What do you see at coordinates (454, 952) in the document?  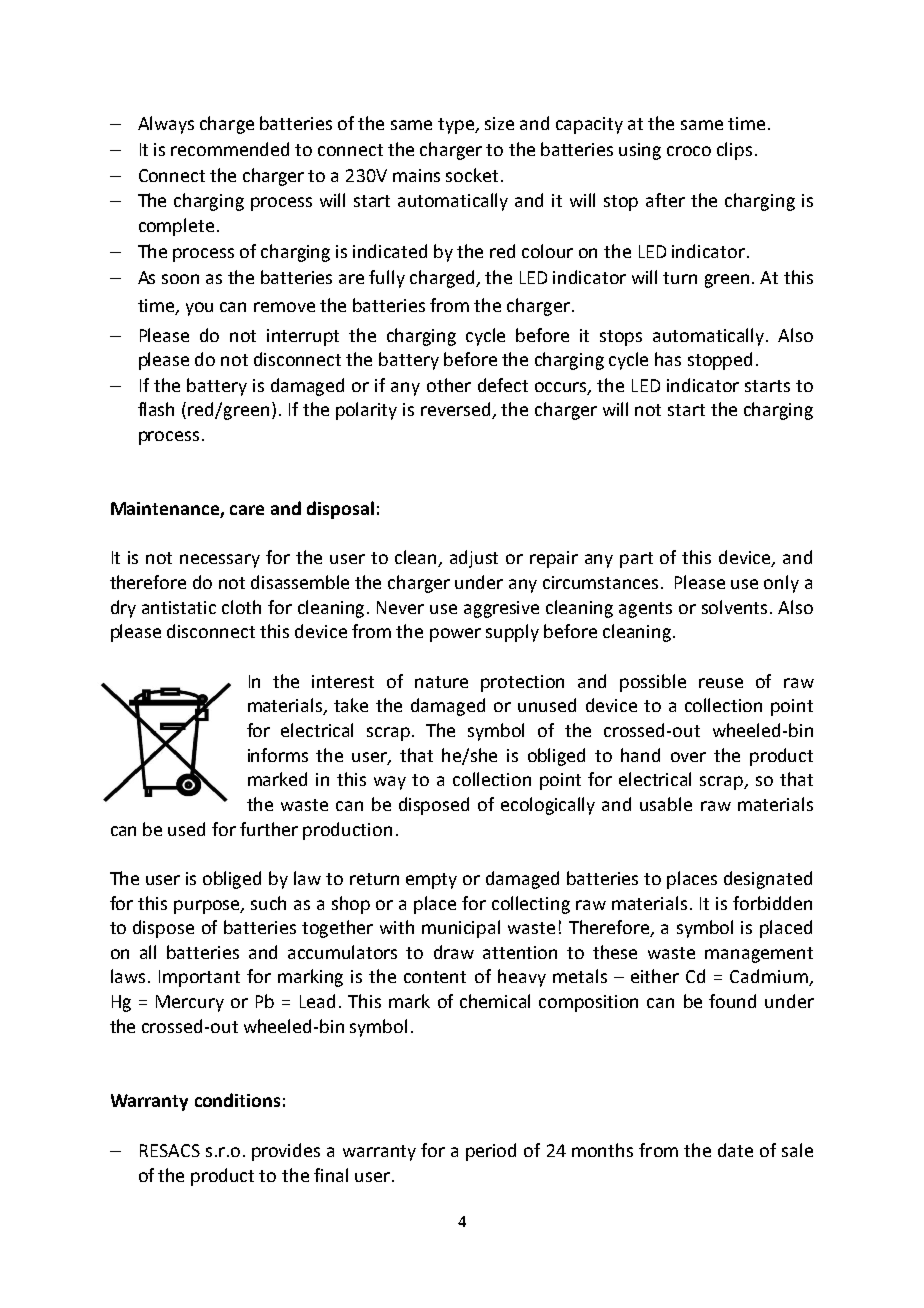 I see `draw` at bounding box center [454, 952].
